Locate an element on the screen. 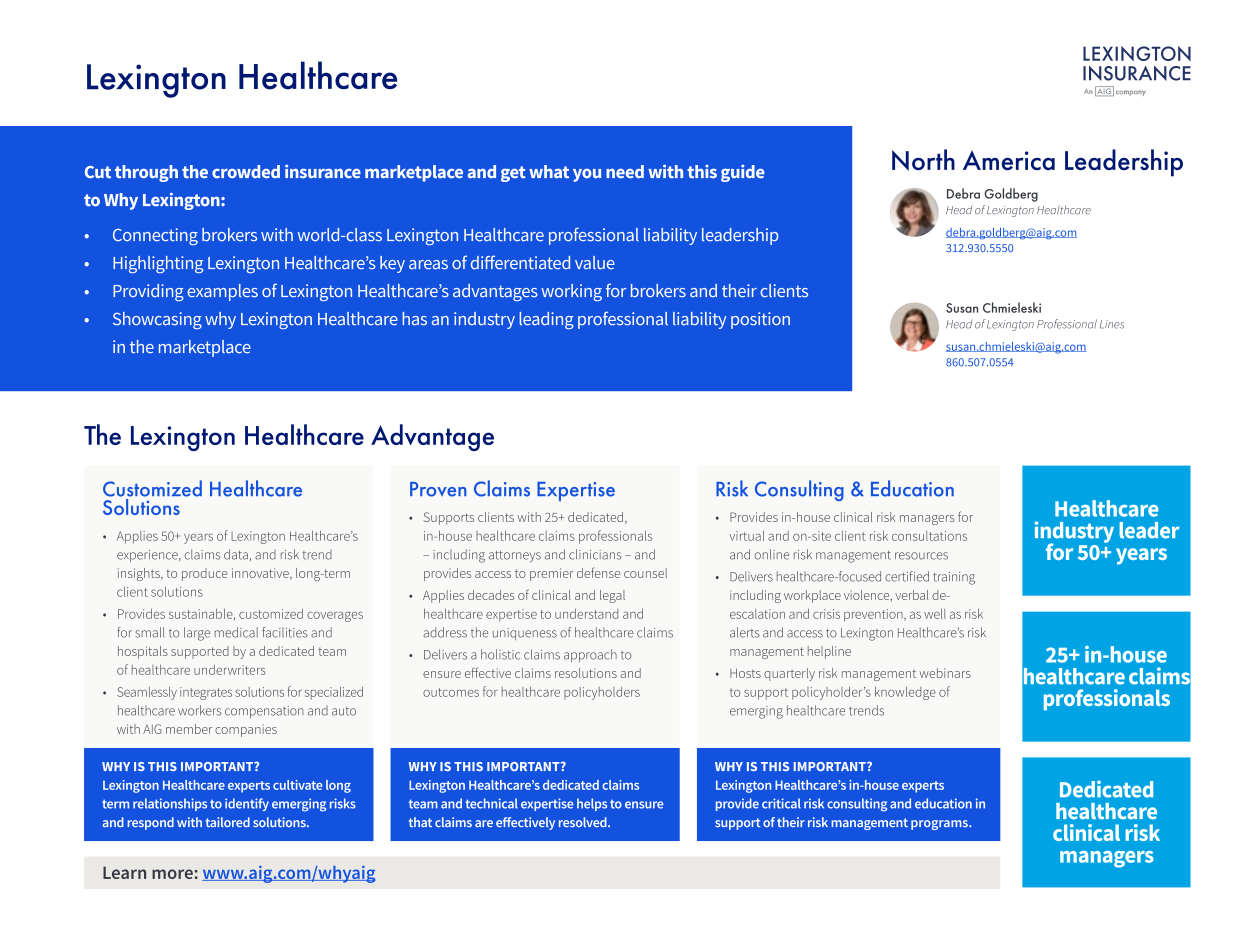 This screenshot has height=952, width=1233. Showcasing is located at coordinates (157, 320).
